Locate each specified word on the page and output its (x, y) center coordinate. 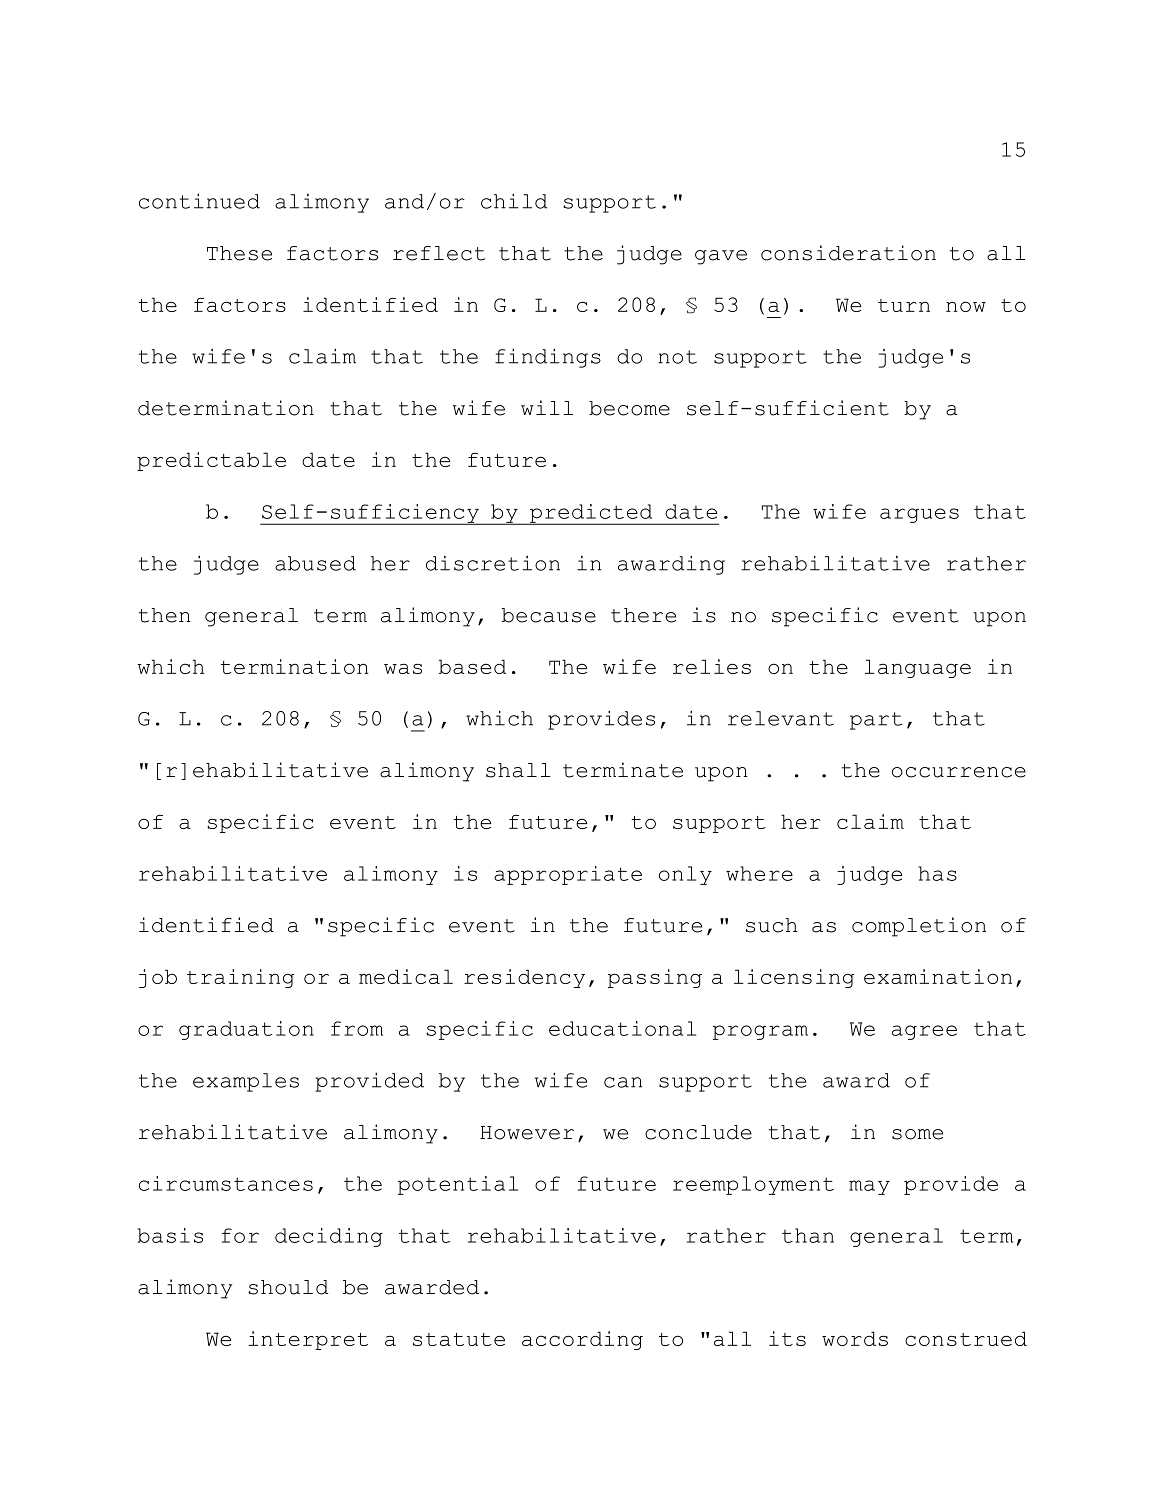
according (582, 1340)
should (288, 1287)
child (514, 201)
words (855, 1338)
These (239, 253)
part (876, 721)
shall (518, 770)
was (403, 668)
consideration (848, 253)
